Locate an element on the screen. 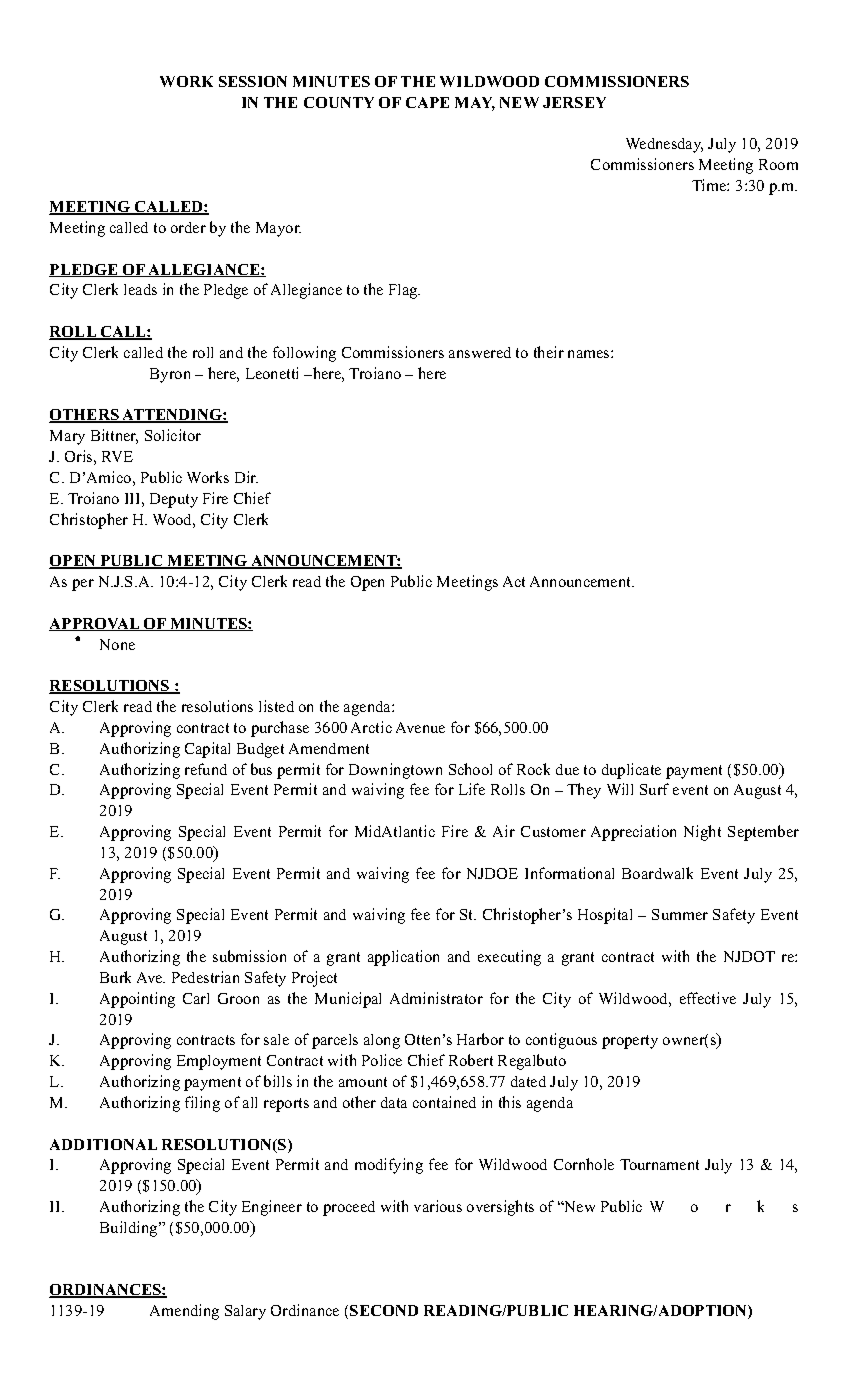 This screenshot has height=1400, width=849. SESSION is located at coordinates (253, 81).
